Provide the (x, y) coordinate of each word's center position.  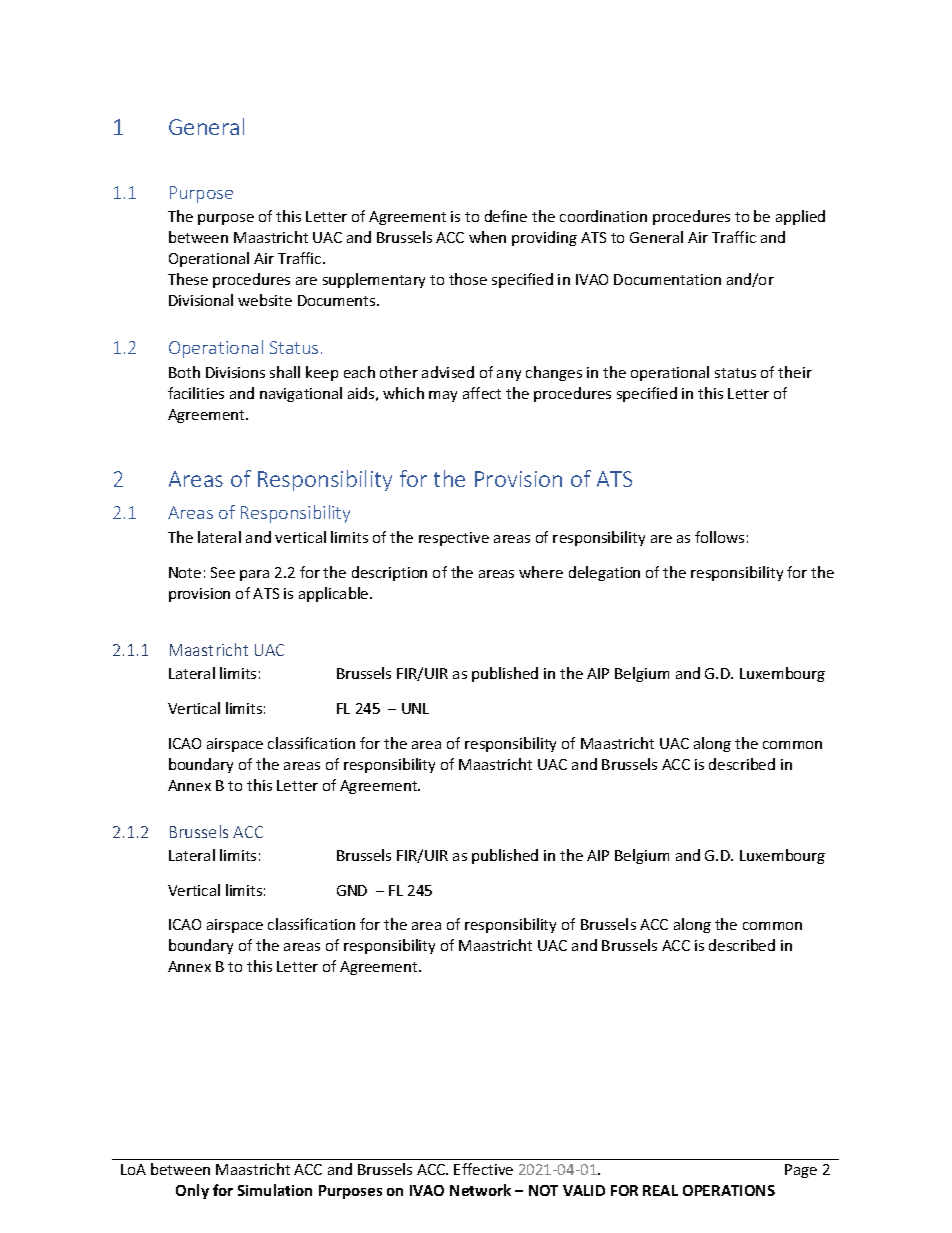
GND (352, 890)
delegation (604, 573)
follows (719, 537)
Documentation (667, 279)
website (265, 300)
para (254, 575)
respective (454, 539)
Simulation (275, 1190)
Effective (483, 1169)
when (487, 237)
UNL (415, 708)
